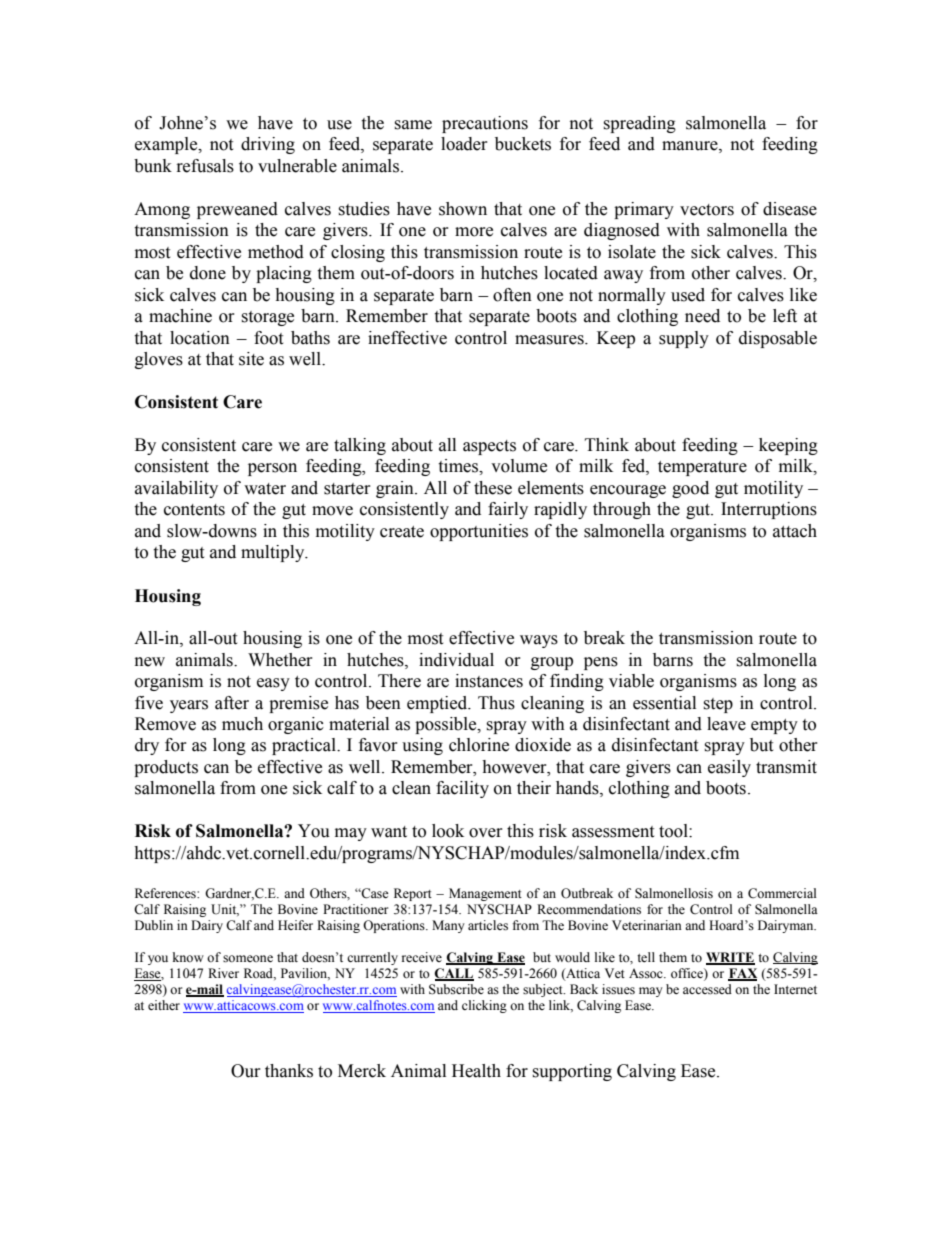 Image resolution: width=952 pixels, height=1233 pixels. I want to click on aspects, so click(489, 447).
